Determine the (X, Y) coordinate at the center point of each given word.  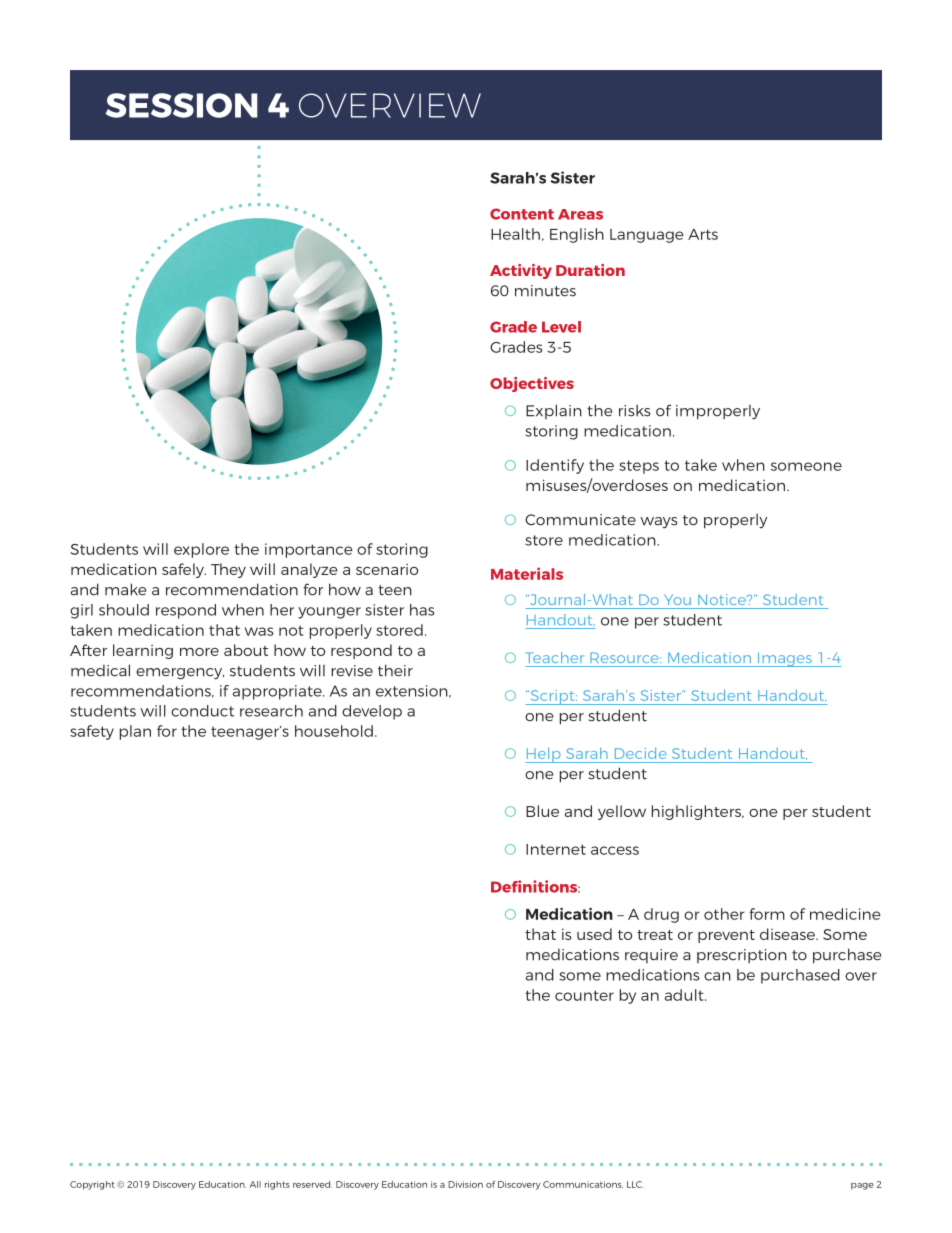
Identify (555, 466)
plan (135, 732)
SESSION (182, 105)
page (862, 1186)
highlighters (698, 812)
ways (658, 523)
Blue (542, 811)
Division (465, 1184)
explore (201, 550)
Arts (703, 234)
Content (522, 214)
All (255, 1184)
